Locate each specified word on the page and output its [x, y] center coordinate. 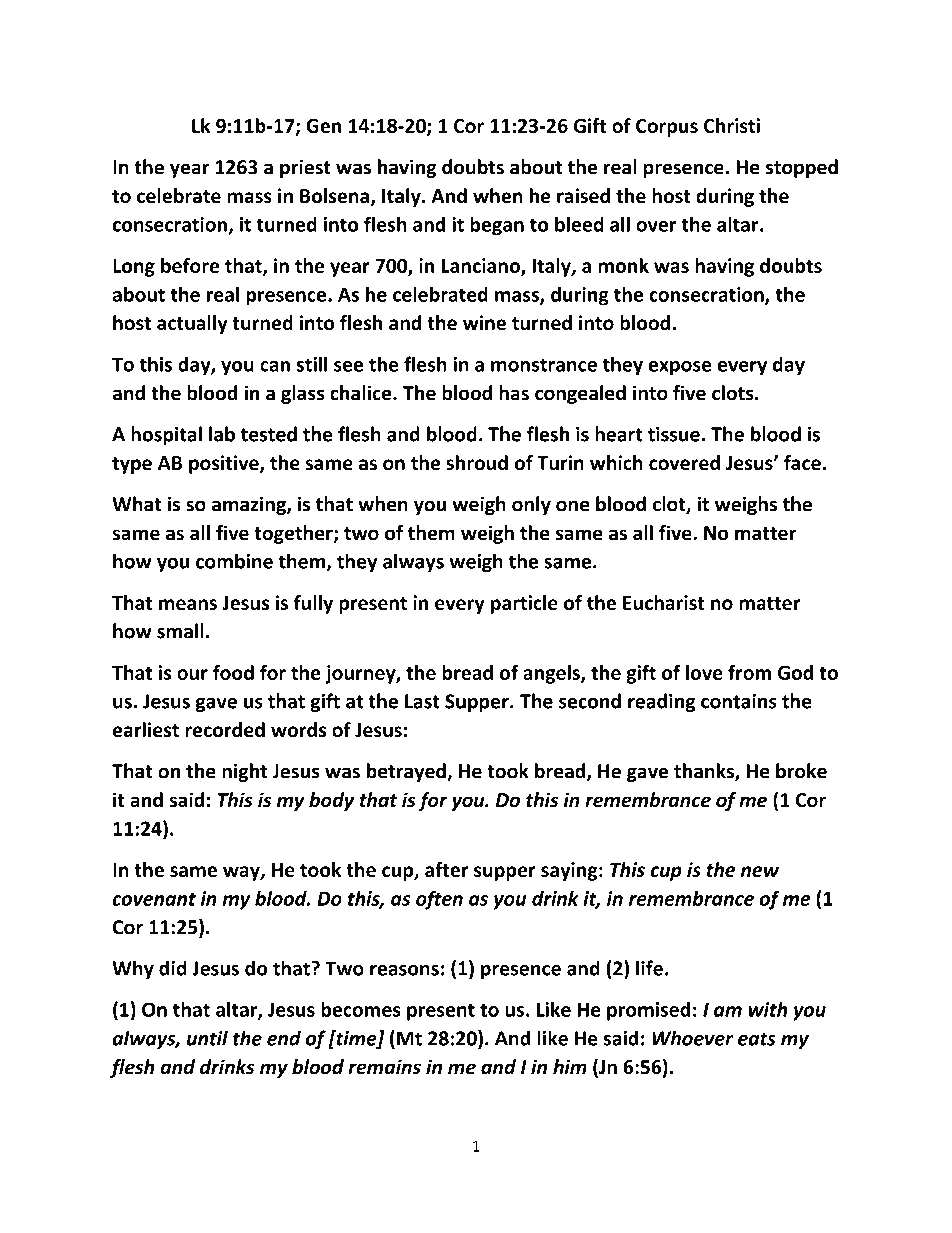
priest [305, 168]
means [188, 604]
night [244, 772]
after [446, 869]
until [207, 1038]
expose [680, 368]
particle [524, 604]
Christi [732, 125]
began [497, 226]
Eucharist [664, 602]
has [514, 393]
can [275, 366]
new [760, 871]
